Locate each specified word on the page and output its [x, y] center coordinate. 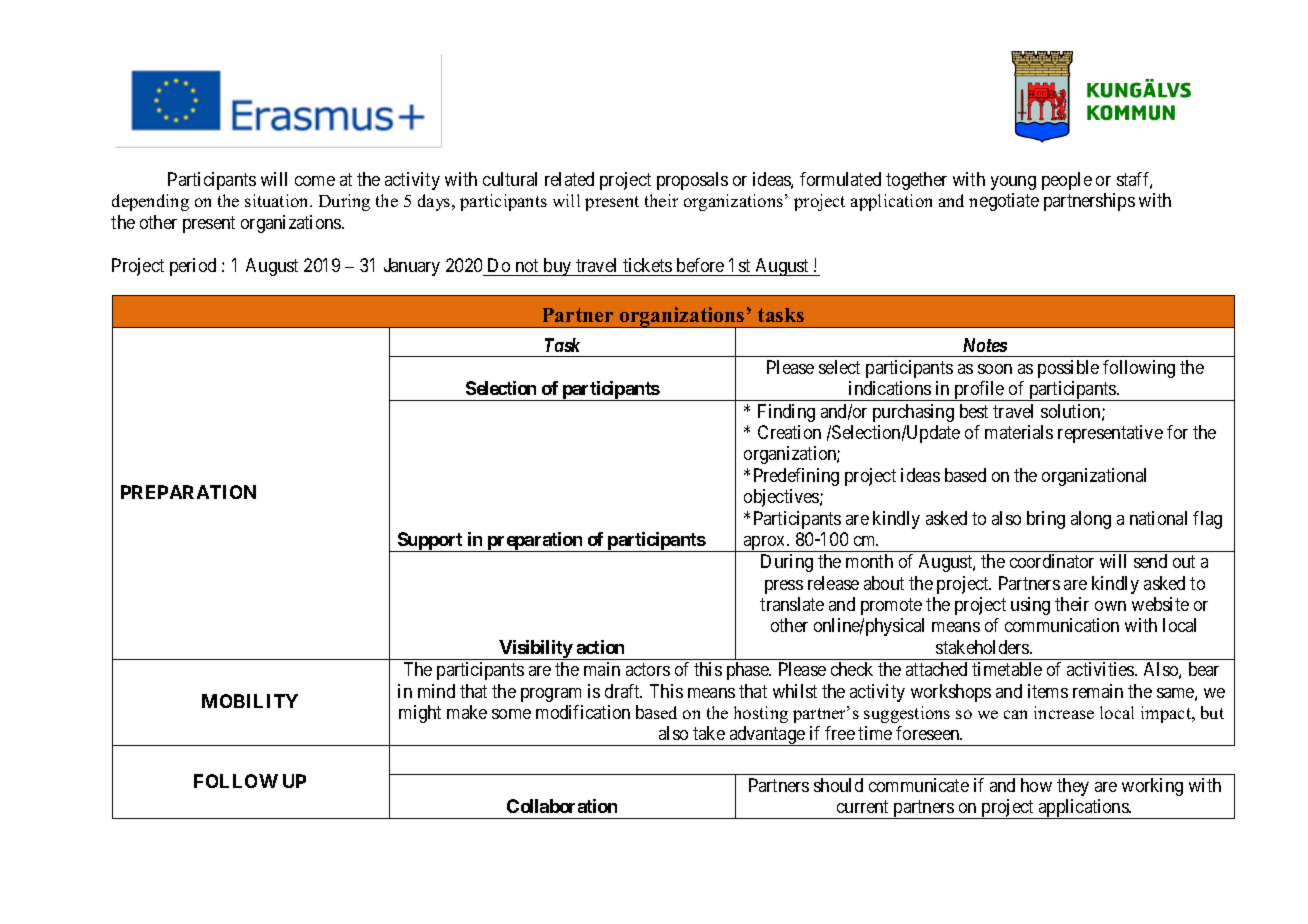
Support [430, 542]
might [420, 714]
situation [278, 200]
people [1067, 181]
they [1073, 787]
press [784, 587]
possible [1068, 369]
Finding [786, 413]
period [193, 267]
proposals [692, 181]
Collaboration [562, 806]
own [1110, 606]
